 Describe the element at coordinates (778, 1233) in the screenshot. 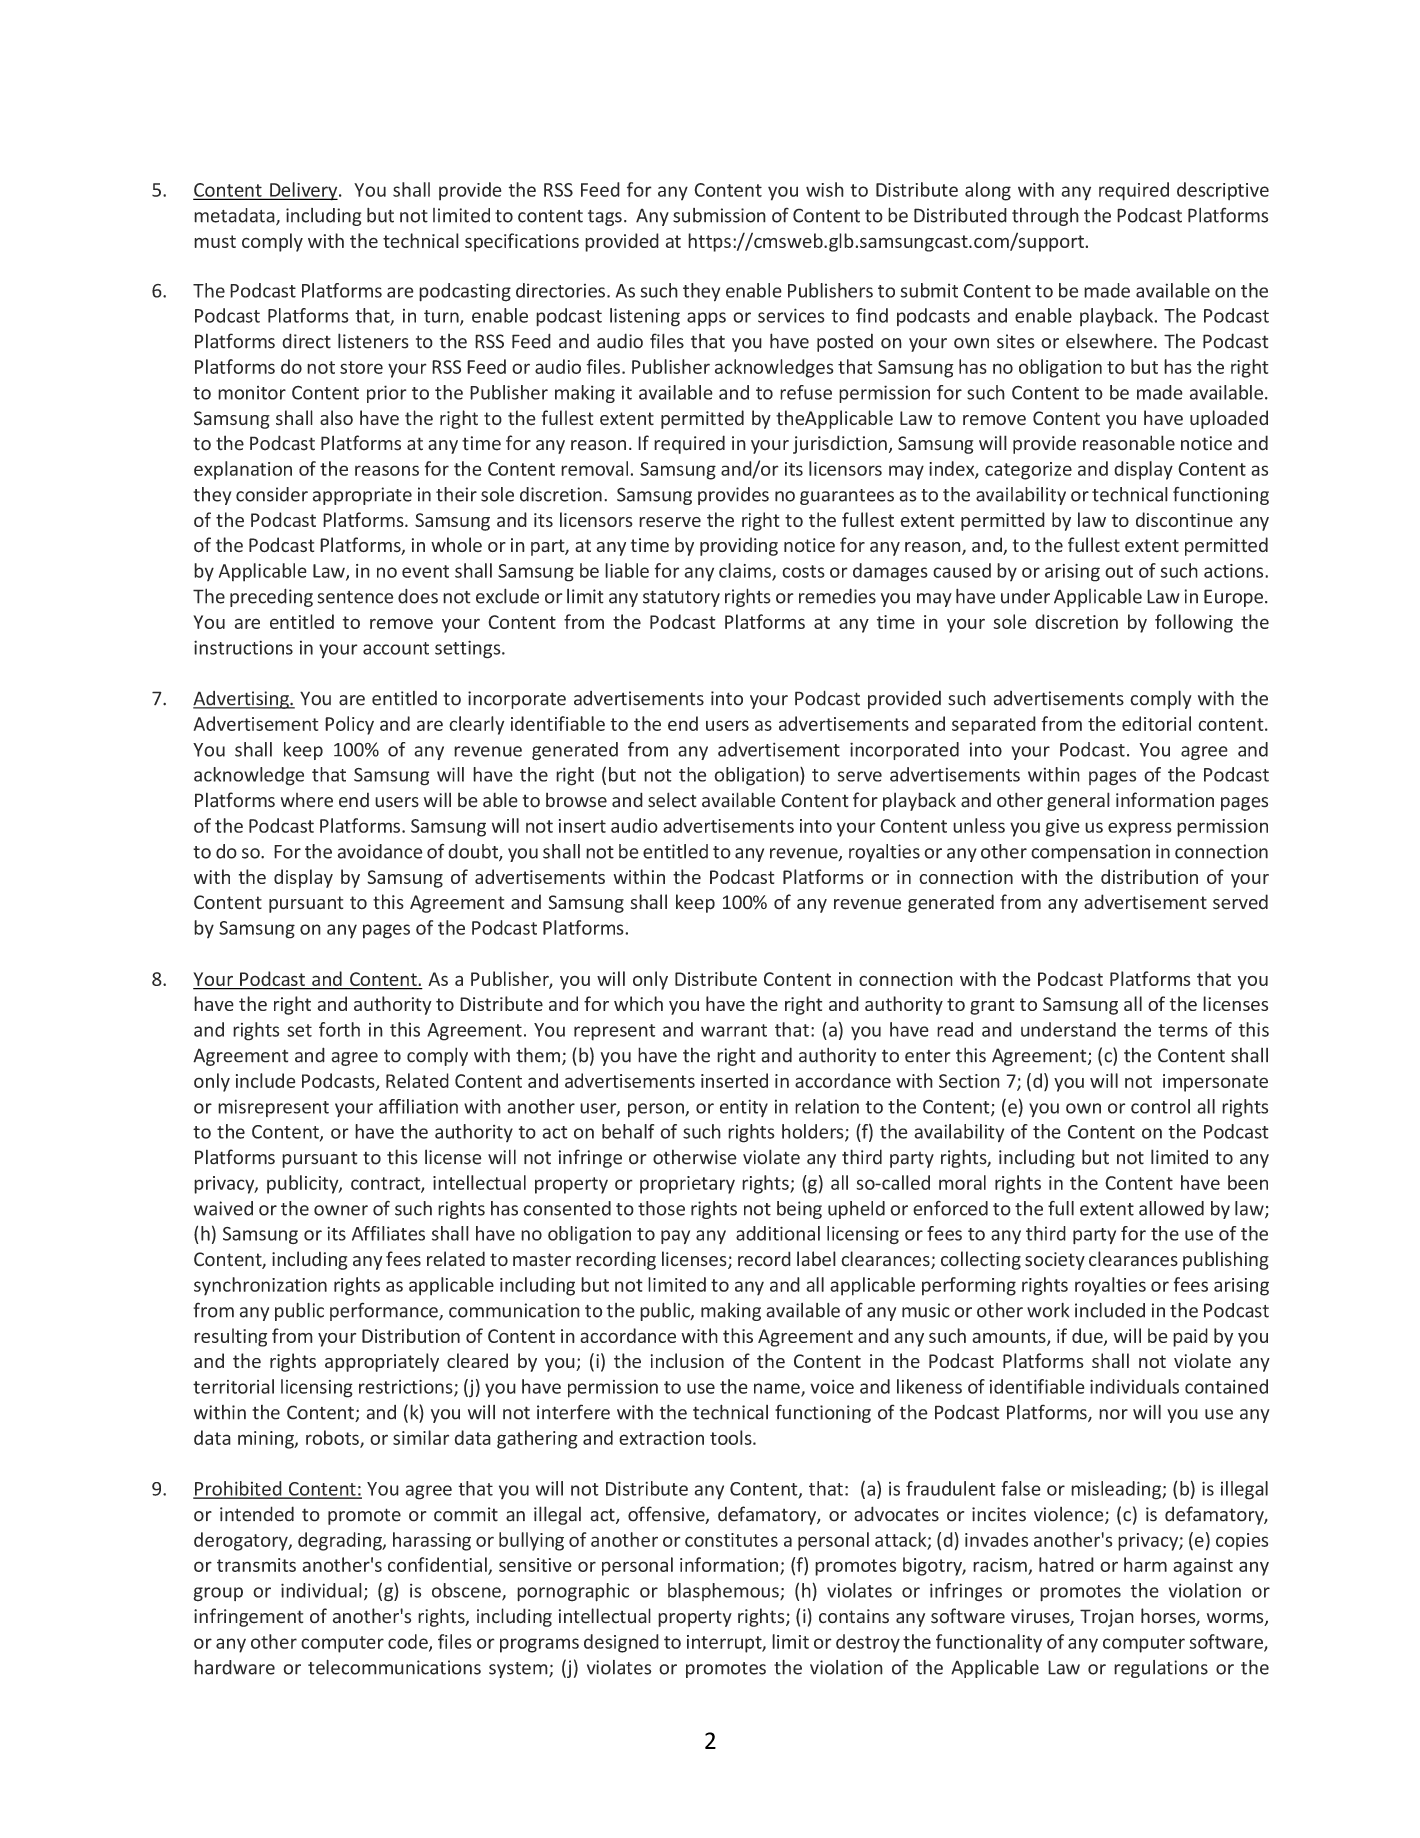

I see `additional` at that location.
